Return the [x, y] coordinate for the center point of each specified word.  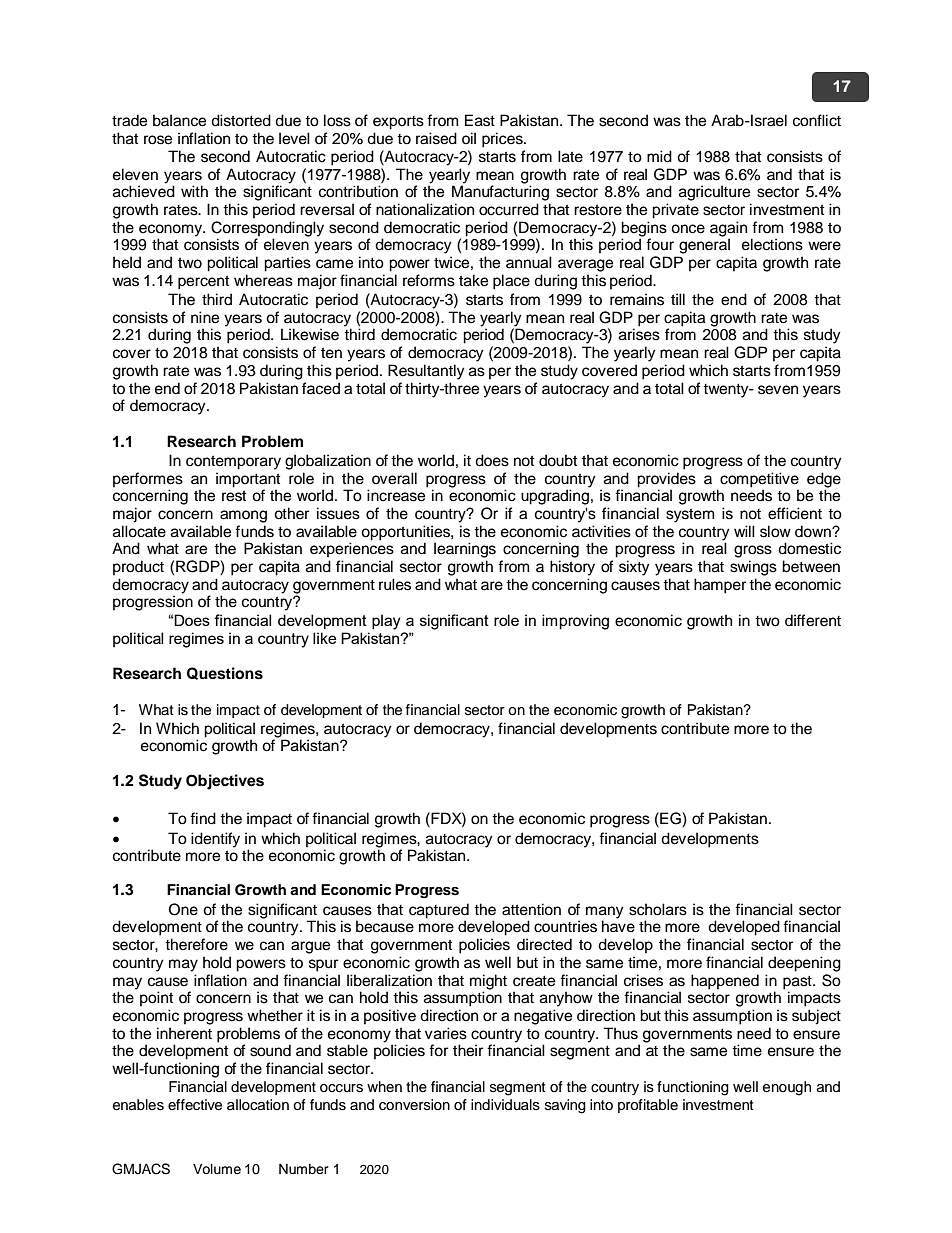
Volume [217, 1169]
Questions [225, 673]
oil [469, 138]
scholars [658, 909]
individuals [505, 1105]
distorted [241, 120]
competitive [759, 480]
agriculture [714, 193]
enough [787, 1088]
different [813, 620]
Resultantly [426, 372]
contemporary [233, 462]
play [386, 622]
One [183, 909]
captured [439, 912]
